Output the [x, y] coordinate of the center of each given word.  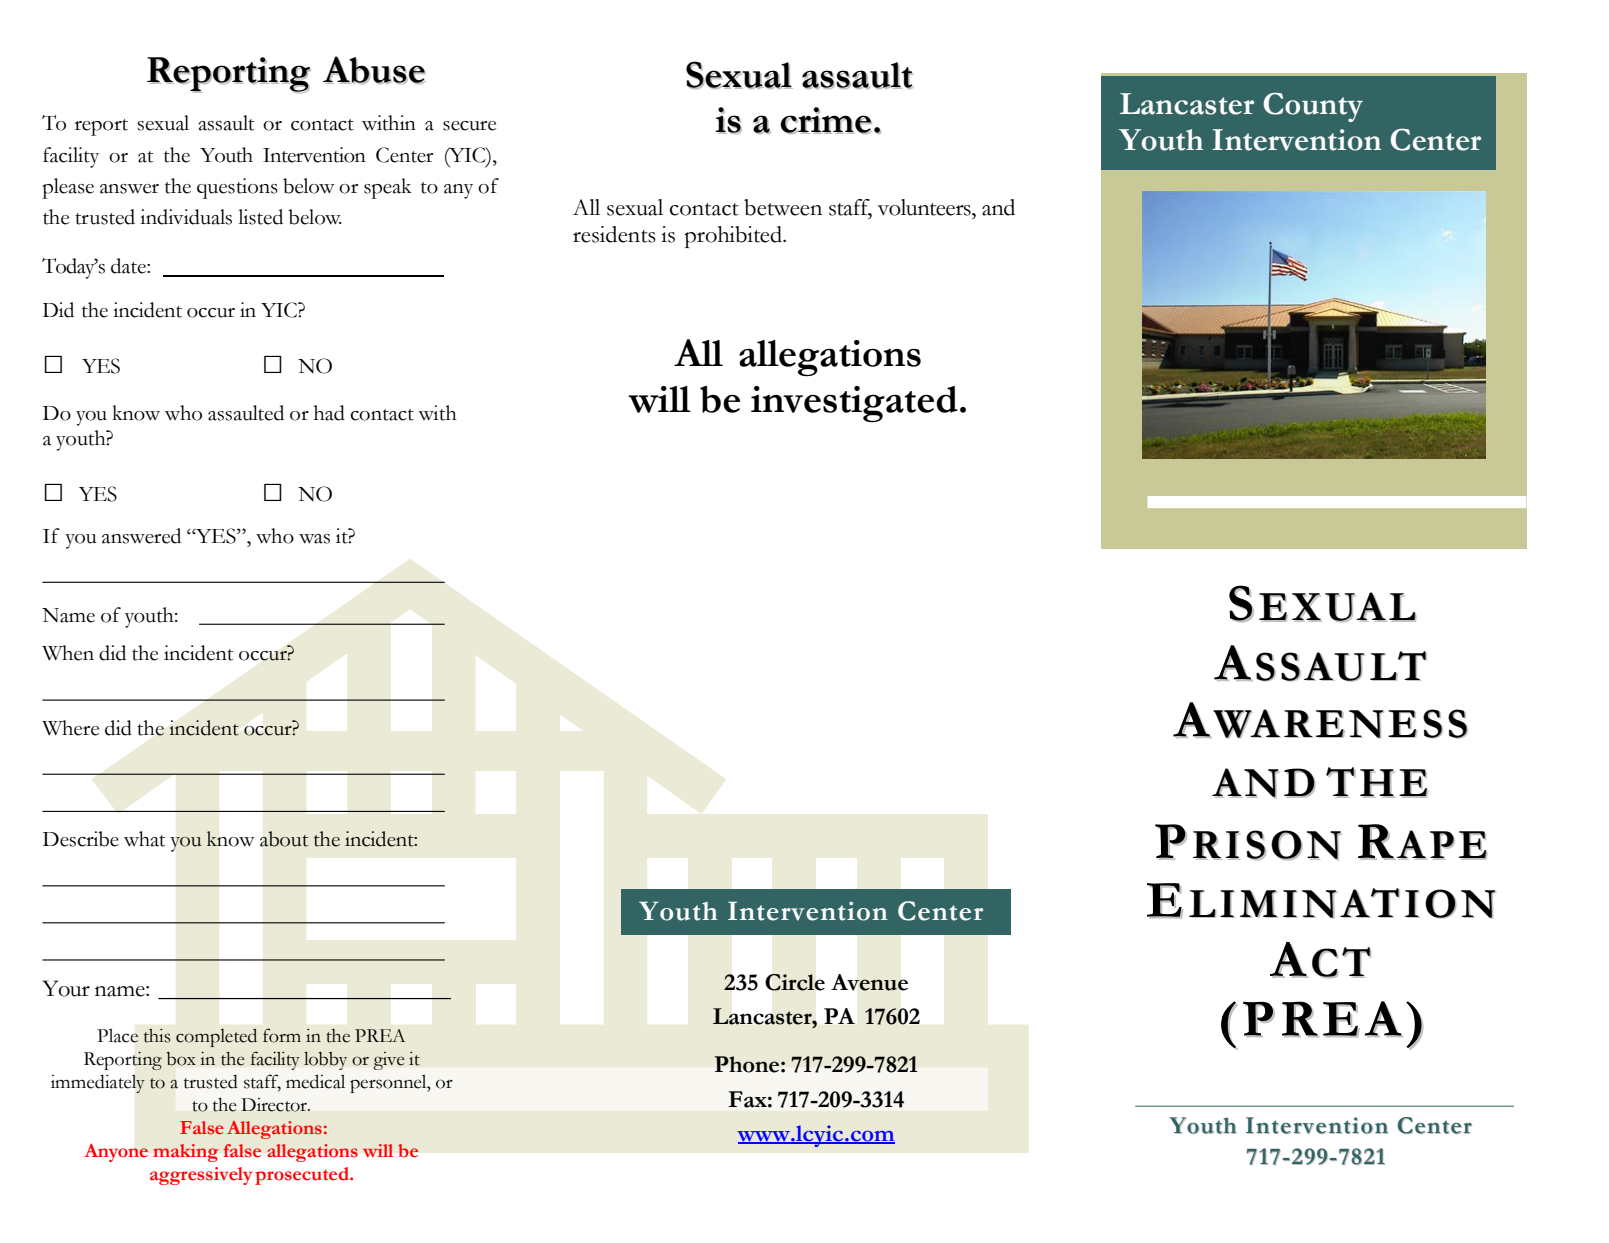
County [1313, 107]
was [314, 539]
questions [237, 188]
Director [275, 1105]
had [329, 413]
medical [315, 1081]
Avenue [869, 982]
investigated [854, 404]
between [783, 207]
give [389, 1061]
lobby [325, 1061]
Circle [795, 982]
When [68, 653]
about [284, 839]
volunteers [925, 207]
